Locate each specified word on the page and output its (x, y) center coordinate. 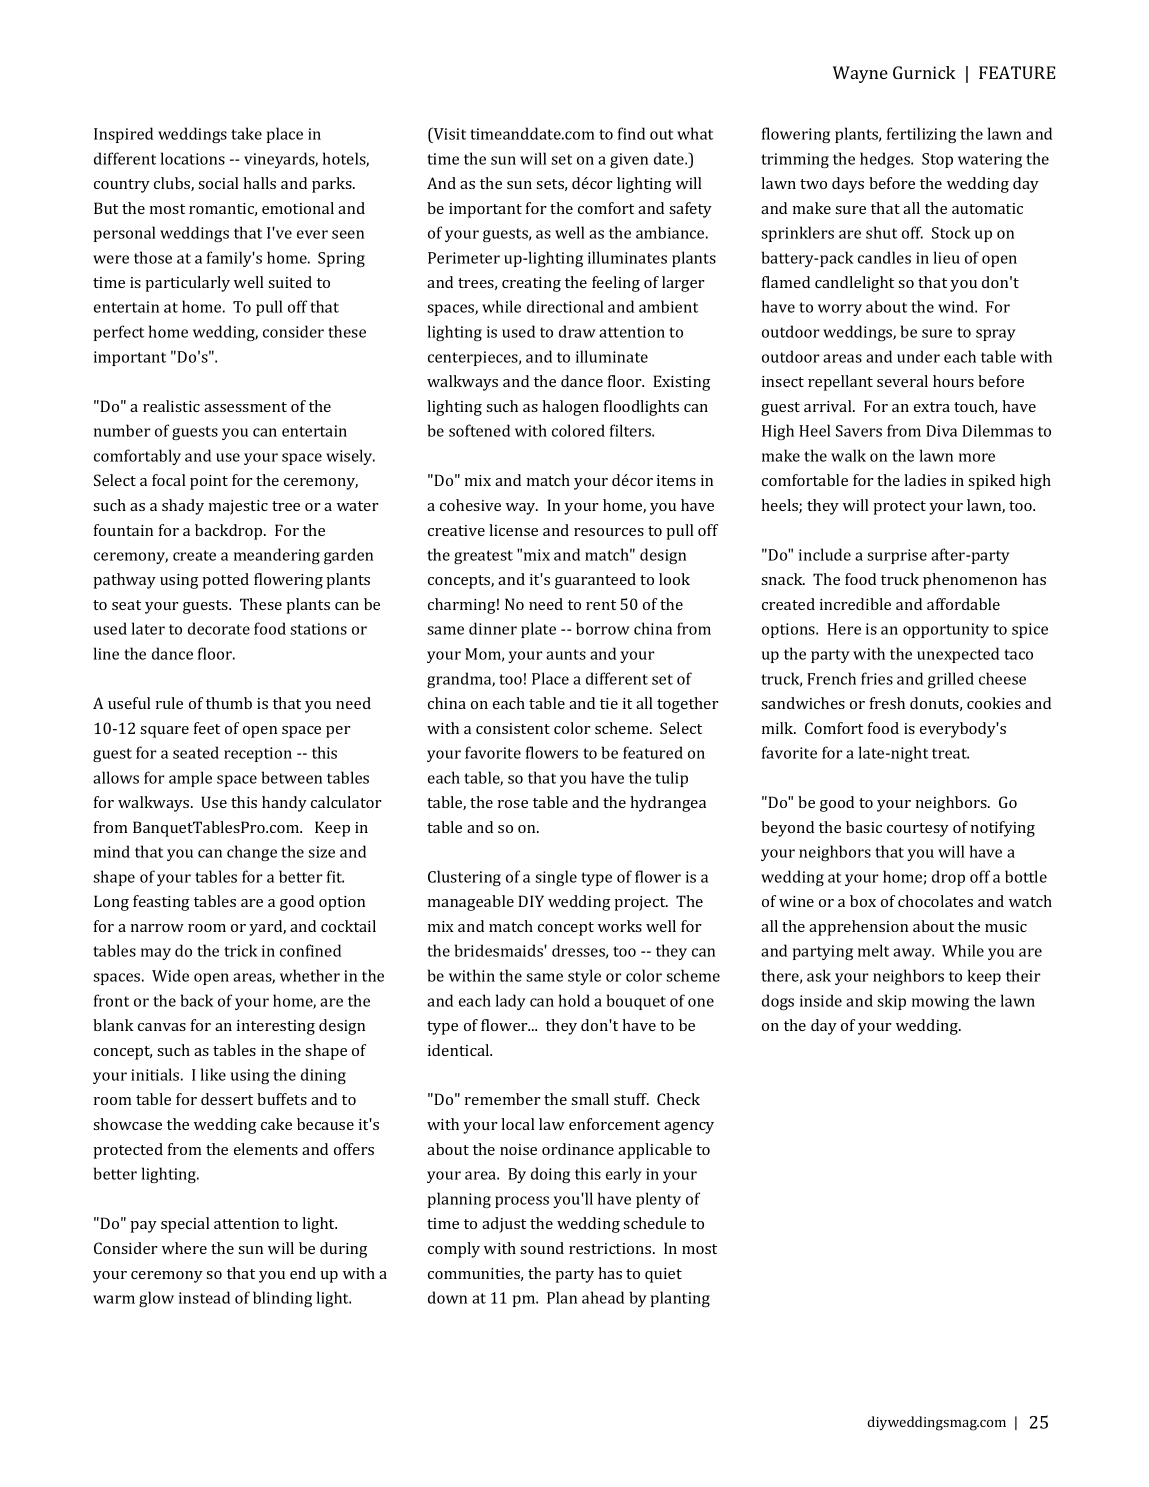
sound (542, 1248)
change (252, 853)
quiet (663, 1275)
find (631, 133)
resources (609, 532)
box (863, 901)
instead (204, 1297)
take (246, 133)
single (556, 878)
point (209, 482)
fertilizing (921, 135)
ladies (925, 480)
